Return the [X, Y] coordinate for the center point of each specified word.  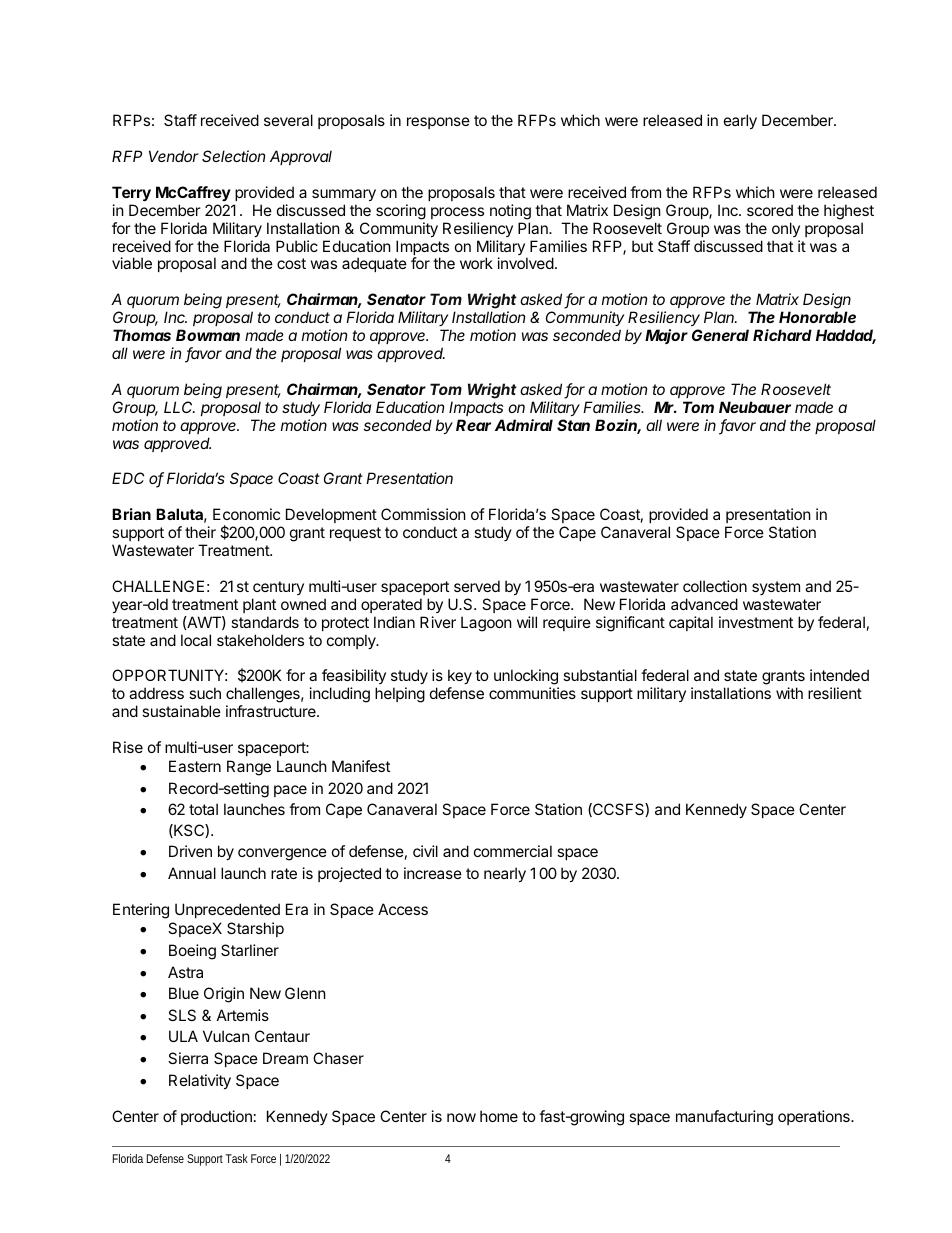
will [527, 622]
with [789, 693]
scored [770, 210]
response [438, 123]
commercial [513, 851]
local [196, 640]
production [216, 1117]
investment [756, 622]
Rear [473, 425]
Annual [192, 873]
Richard [782, 335]
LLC [179, 407]
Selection [233, 156]
